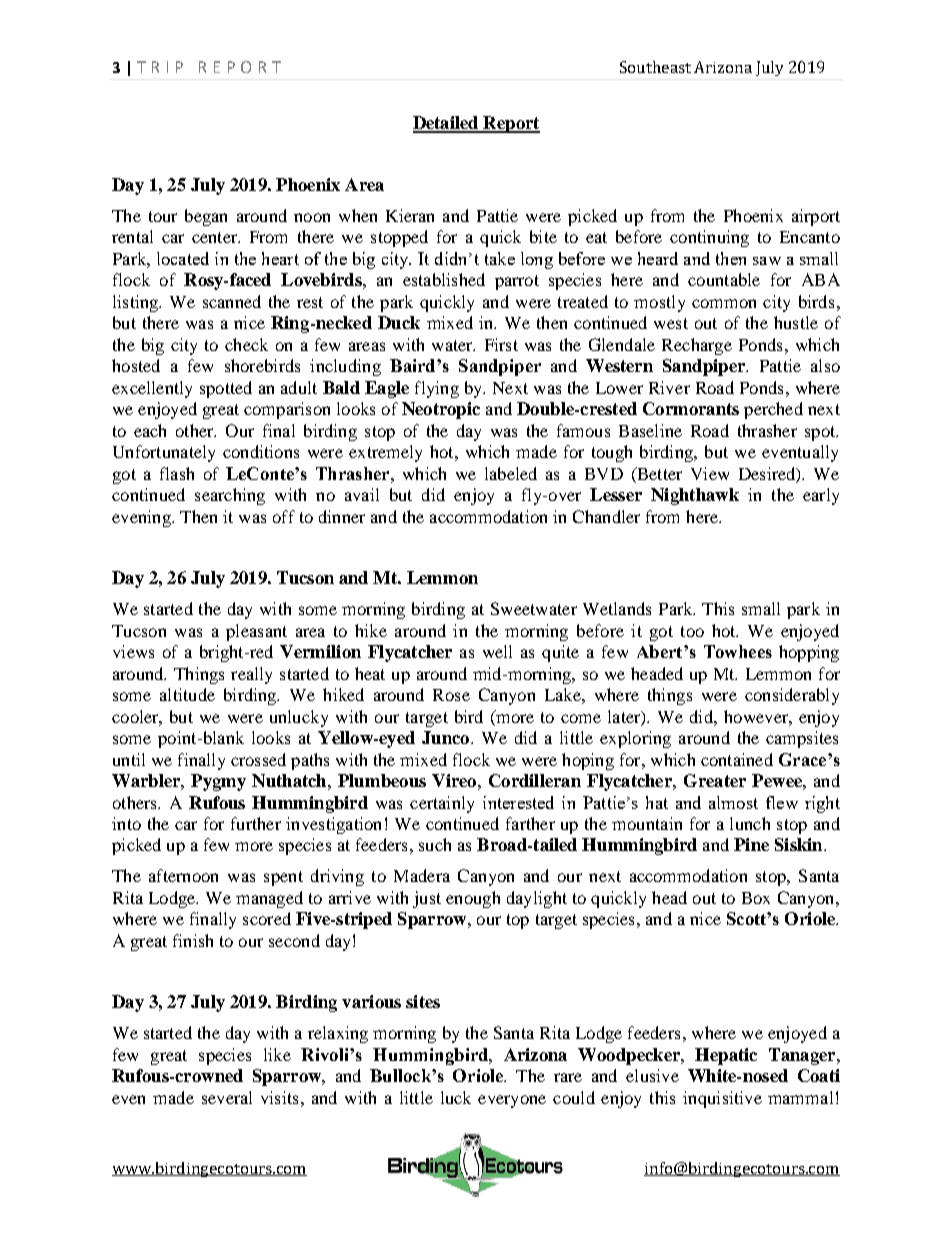 Image resolution: width=952 pixels, height=1233 pixels. Describe the element at coordinates (410, 215) in the screenshot. I see `Kieran` at that location.
